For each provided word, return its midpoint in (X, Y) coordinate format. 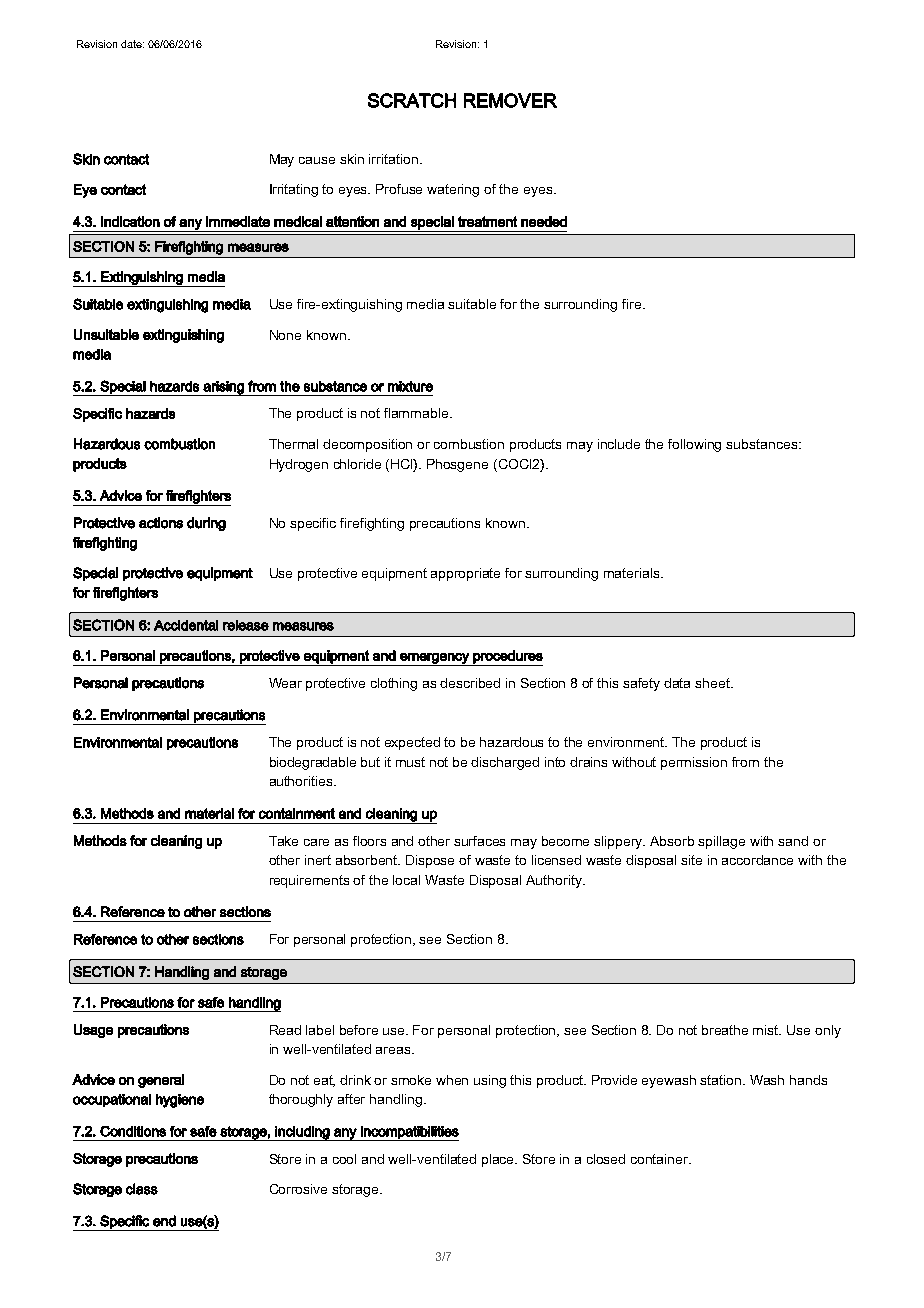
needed (544, 221)
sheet (714, 683)
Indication (130, 221)
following (694, 445)
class (142, 1189)
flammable (417, 413)
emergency (434, 659)
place (499, 1160)
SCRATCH (412, 100)
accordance (757, 860)
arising (223, 388)
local (406, 880)
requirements (309, 881)
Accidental (186, 625)
